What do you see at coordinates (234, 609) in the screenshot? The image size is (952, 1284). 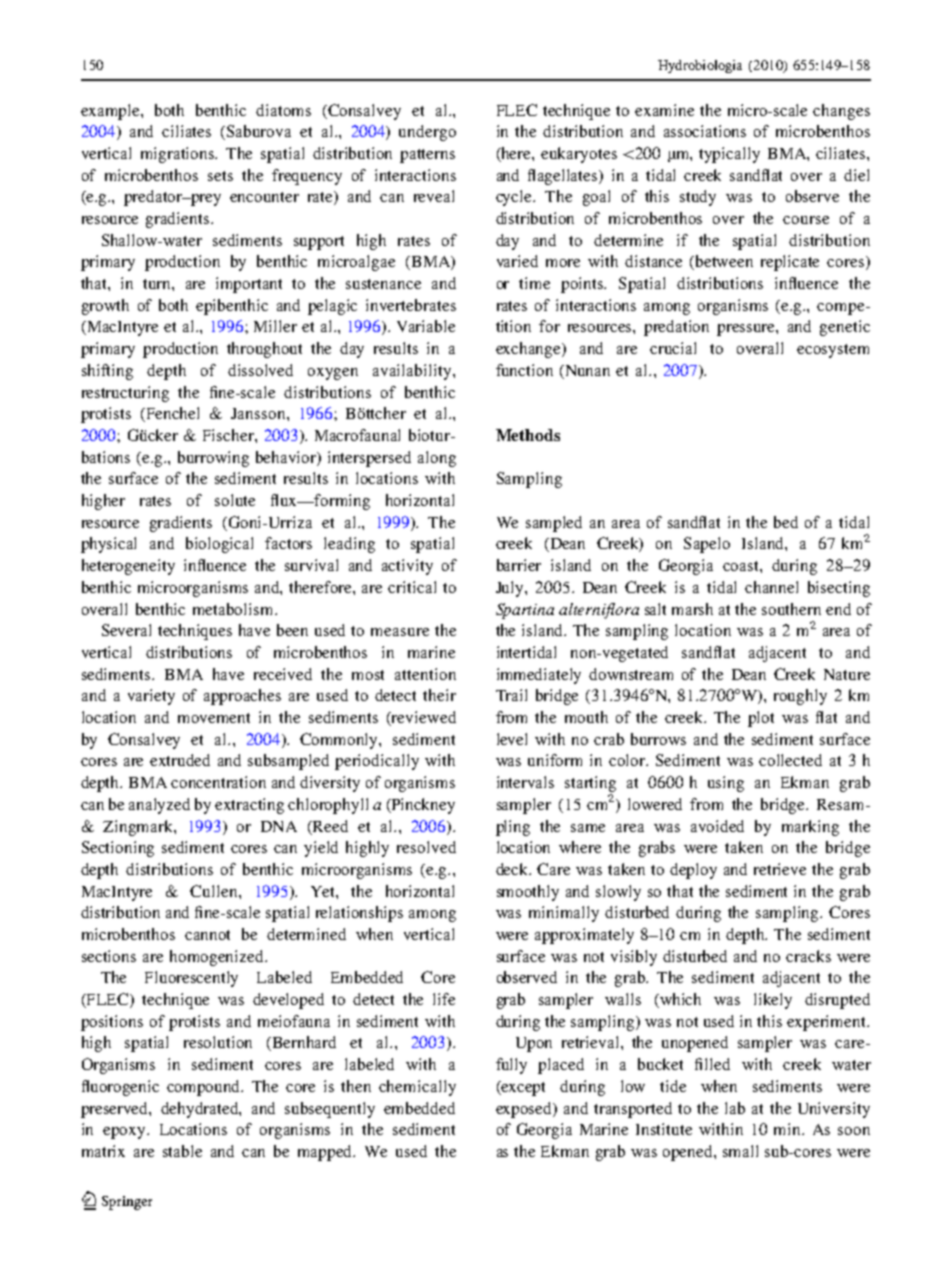 I see `metabolism` at bounding box center [234, 609].
